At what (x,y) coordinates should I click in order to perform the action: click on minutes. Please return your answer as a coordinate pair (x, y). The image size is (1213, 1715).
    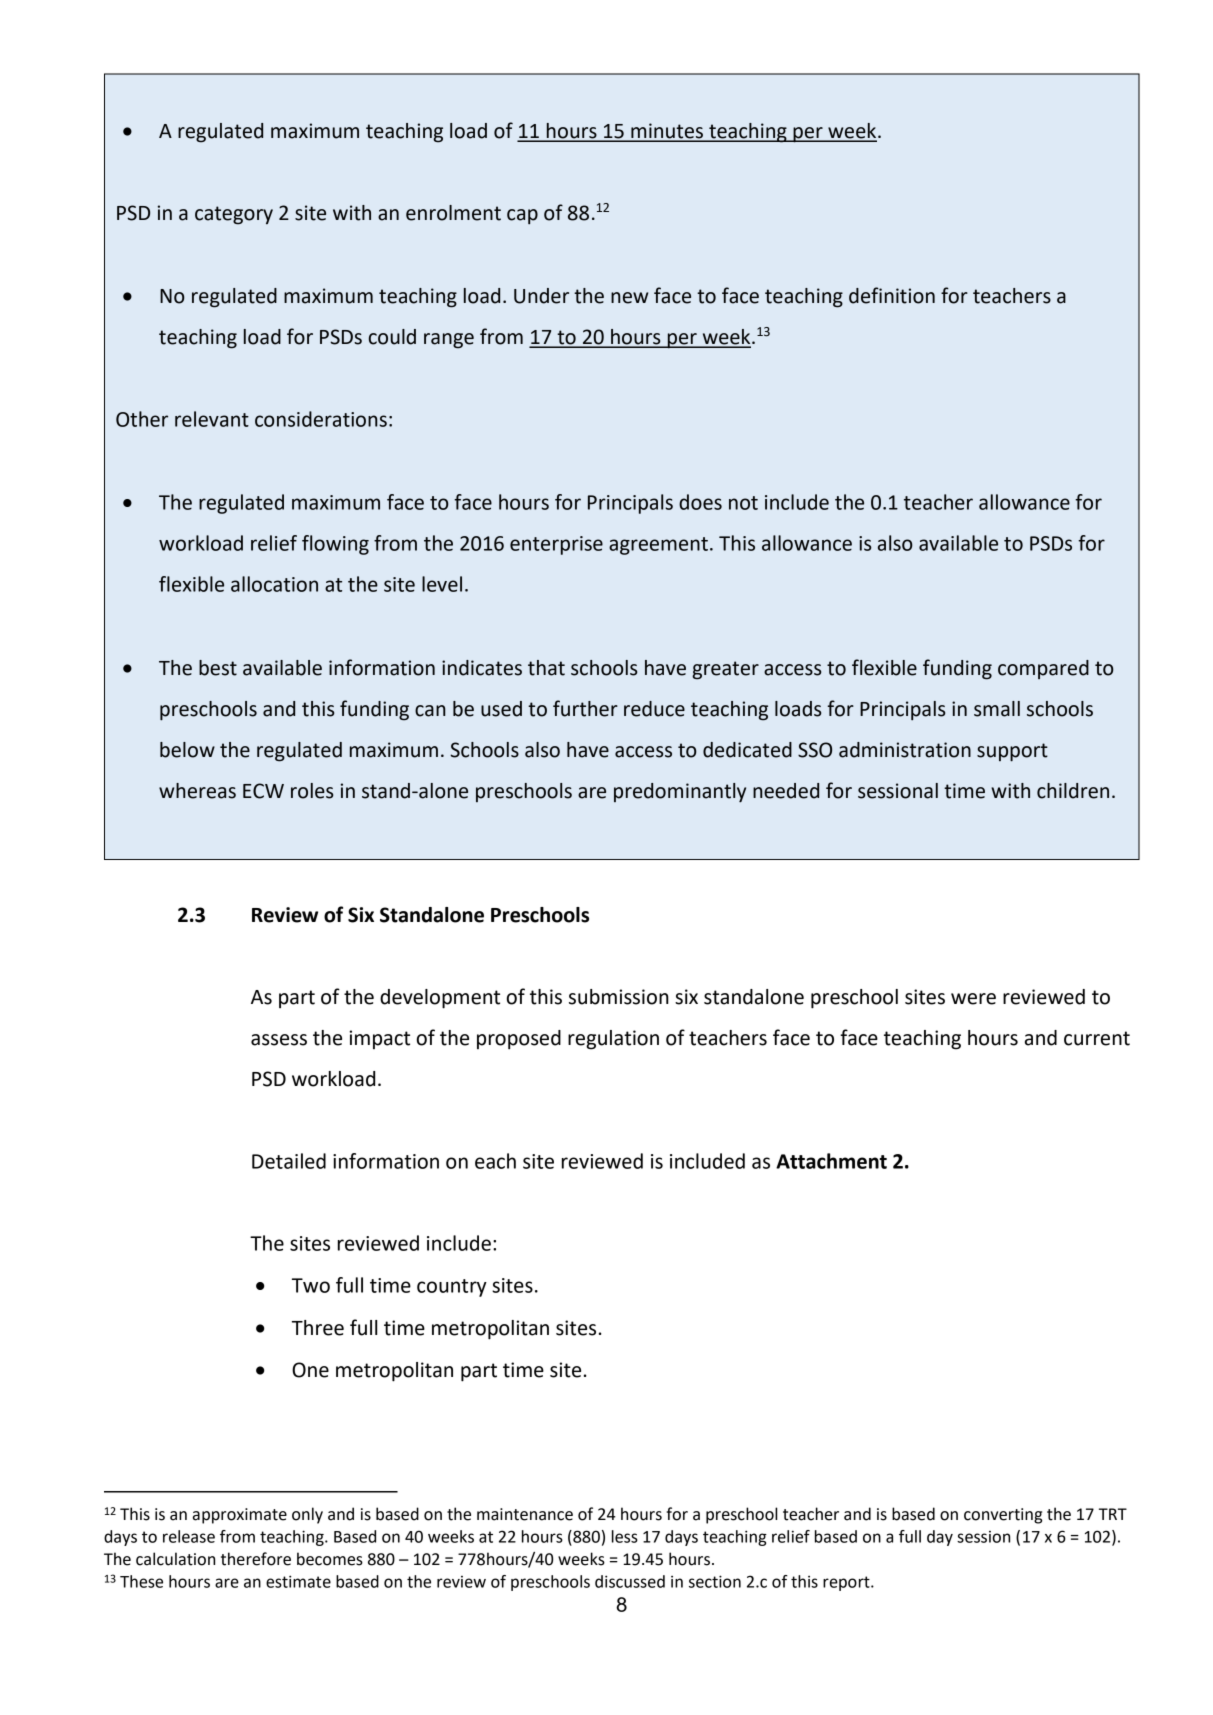
    Looking at the image, I should click on (667, 132).
